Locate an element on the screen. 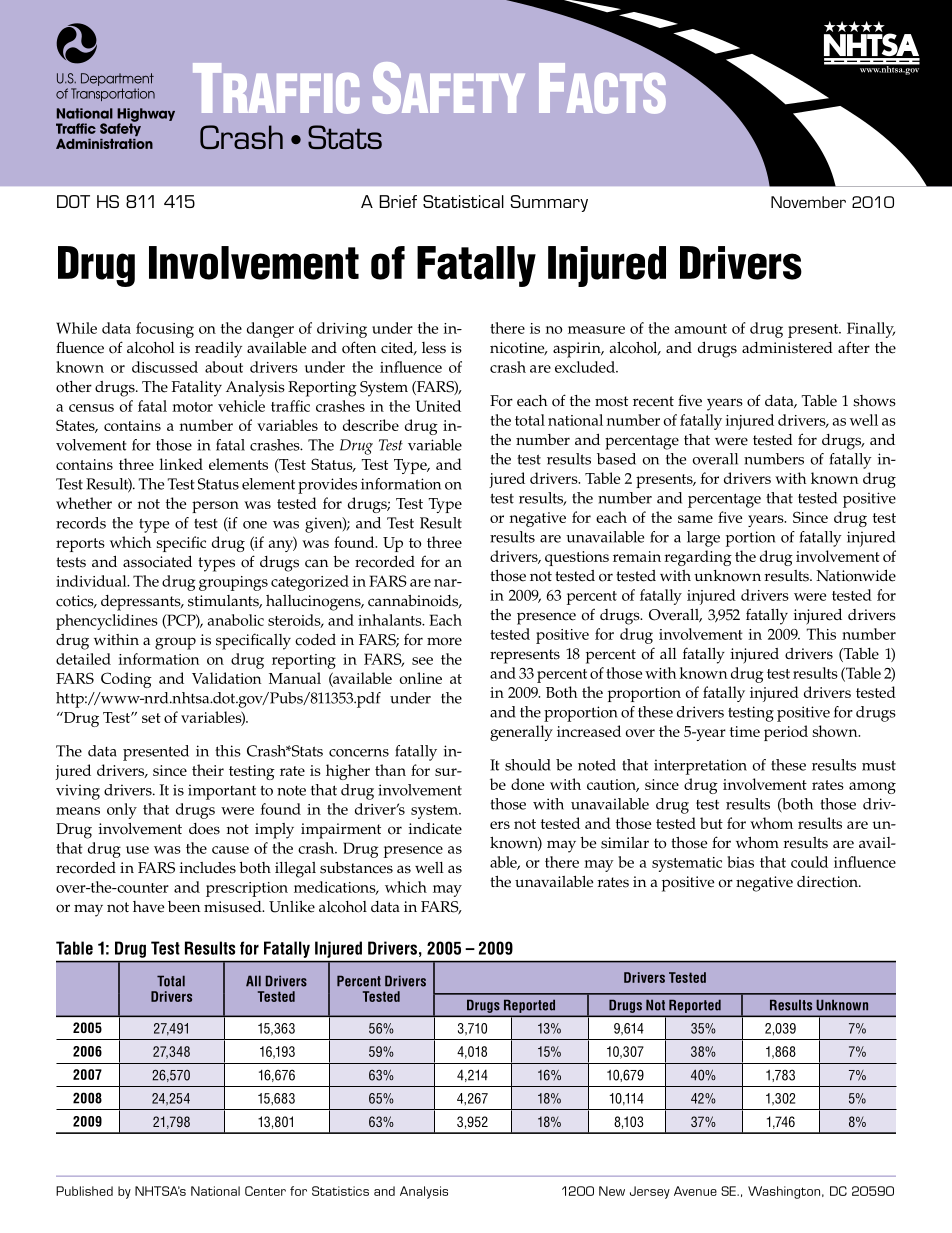  New is located at coordinates (612, 1191).
